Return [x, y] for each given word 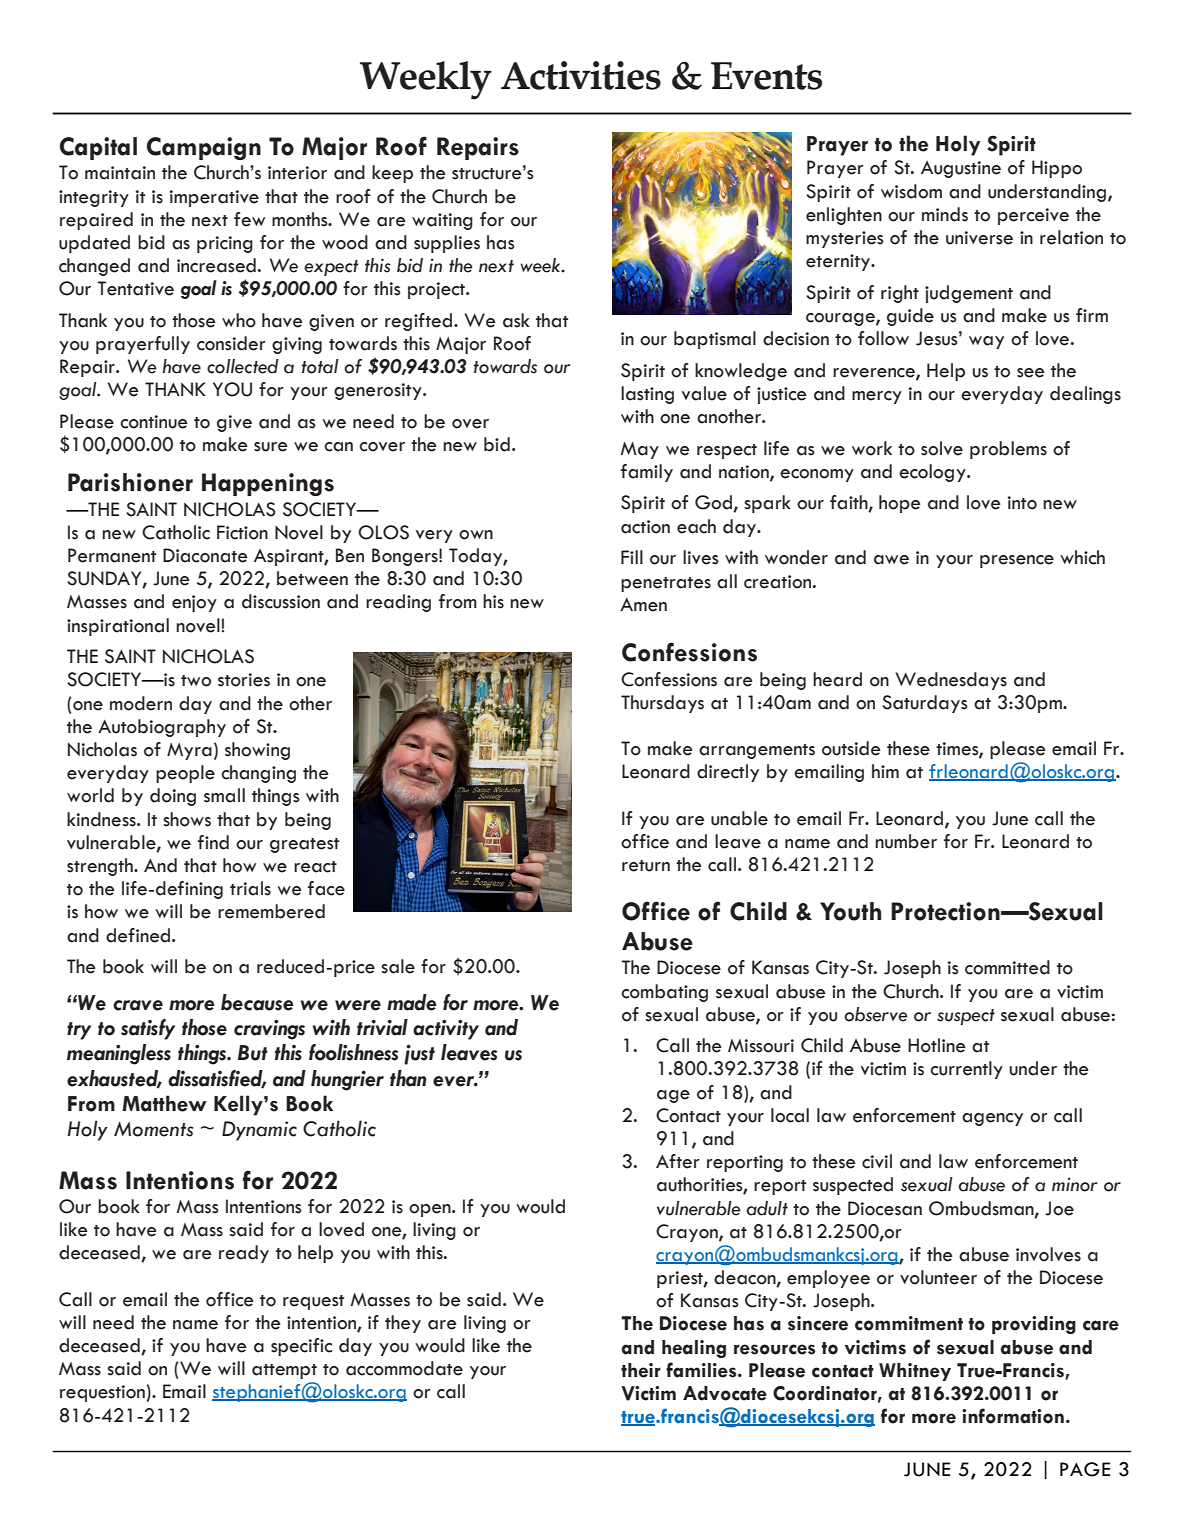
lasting [647, 395]
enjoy [194, 603]
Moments [154, 1129]
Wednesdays [951, 681]
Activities [581, 75]
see [1031, 373]
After [678, 1161]
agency [992, 1119]
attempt [284, 1371]
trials [250, 888]
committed [1007, 967]
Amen [643, 605]
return [646, 866]
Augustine [961, 169]
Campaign [204, 148]
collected [243, 366]
